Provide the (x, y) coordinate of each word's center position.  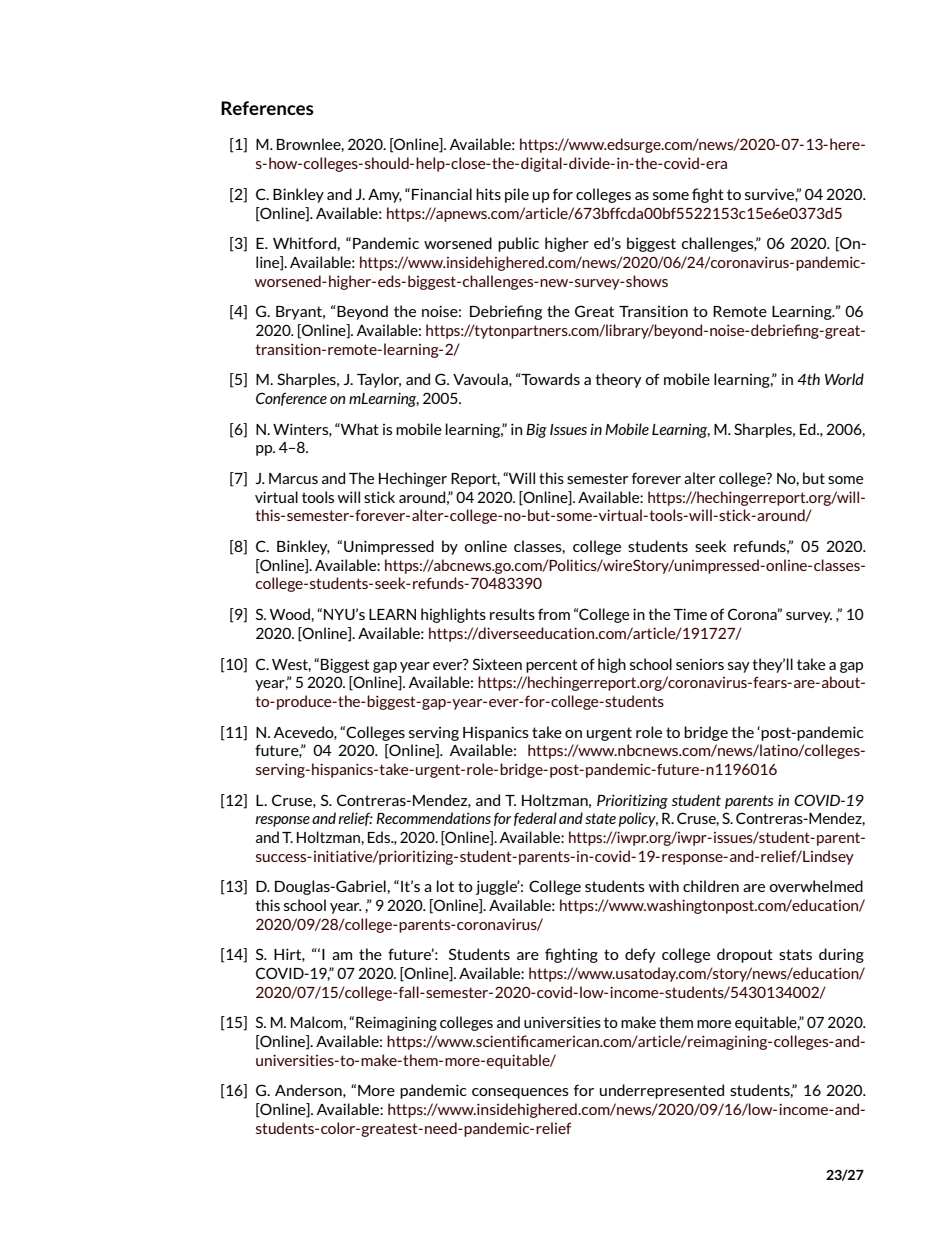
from (554, 614)
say (739, 667)
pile (517, 195)
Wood (291, 614)
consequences (520, 1093)
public (518, 244)
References (267, 108)
